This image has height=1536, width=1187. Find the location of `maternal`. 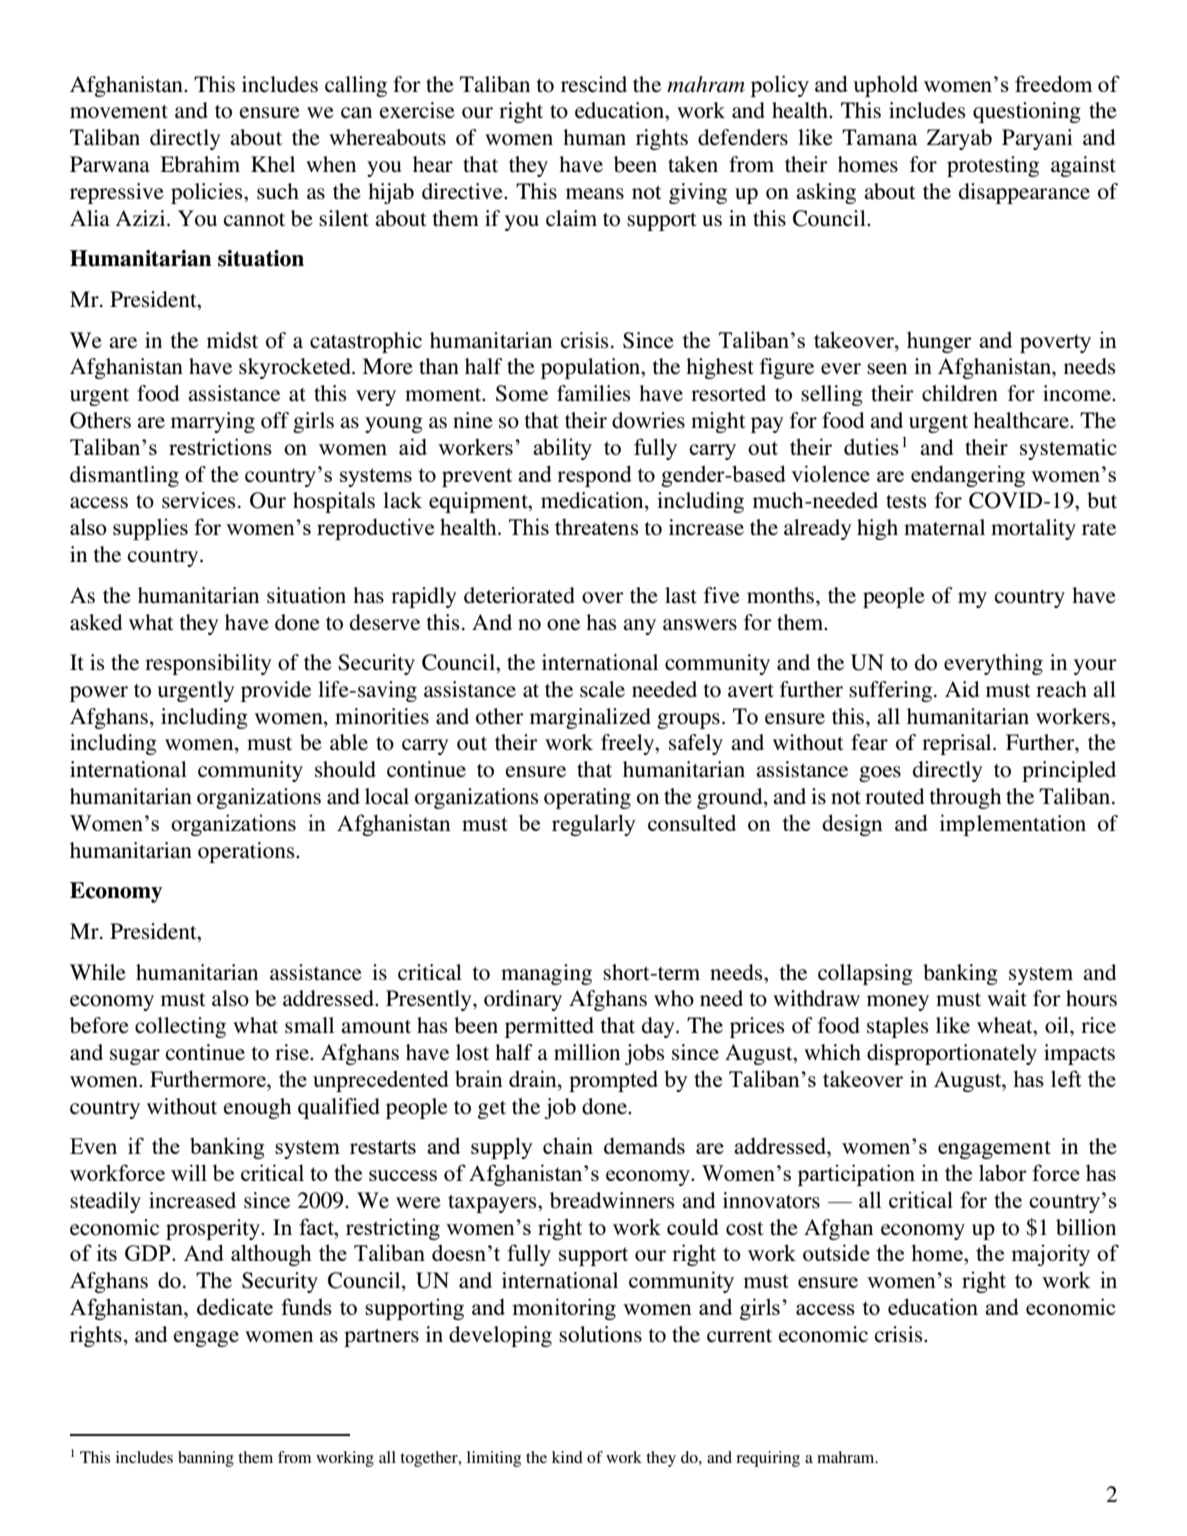

maternal is located at coordinates (944, 527).
